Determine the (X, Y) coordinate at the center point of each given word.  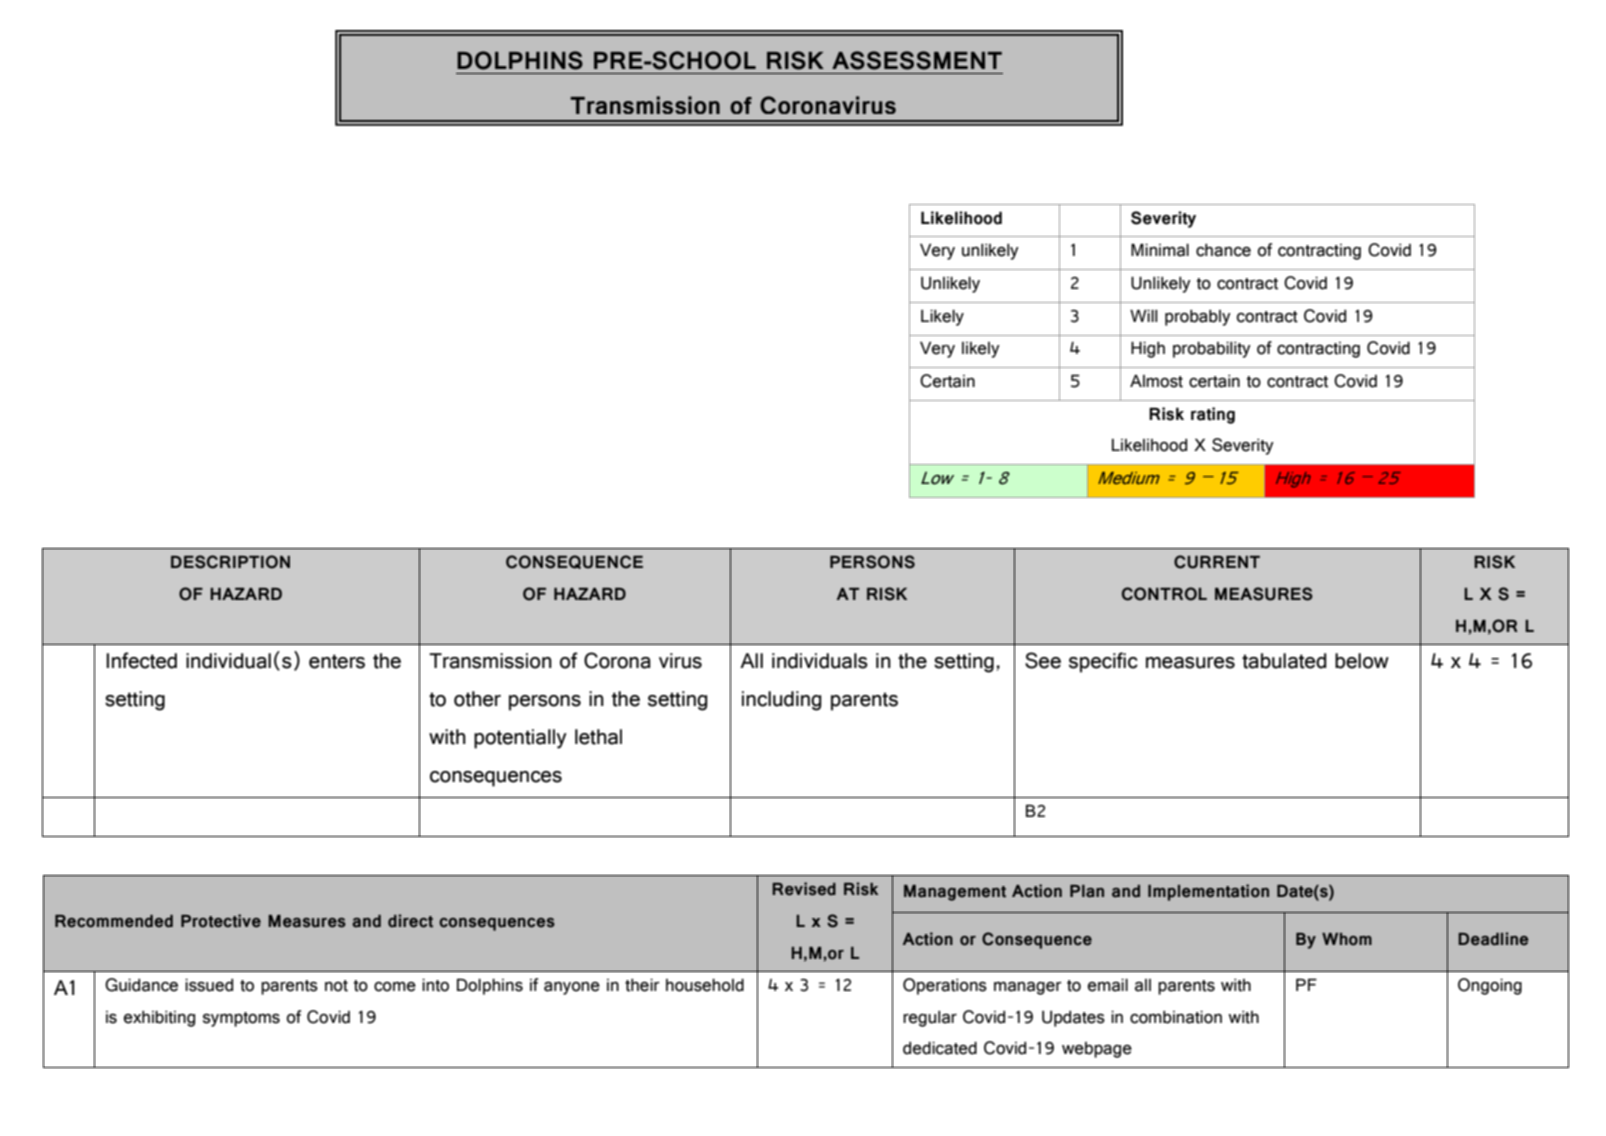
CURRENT (1217, 562)
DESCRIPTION (230, 562)
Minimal (1160, 250)
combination (1176, 1017)
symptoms (241, 1019)
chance (1223, 250)
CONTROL (1164, 594)
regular (930, 1019)
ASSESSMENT (917, 60)
